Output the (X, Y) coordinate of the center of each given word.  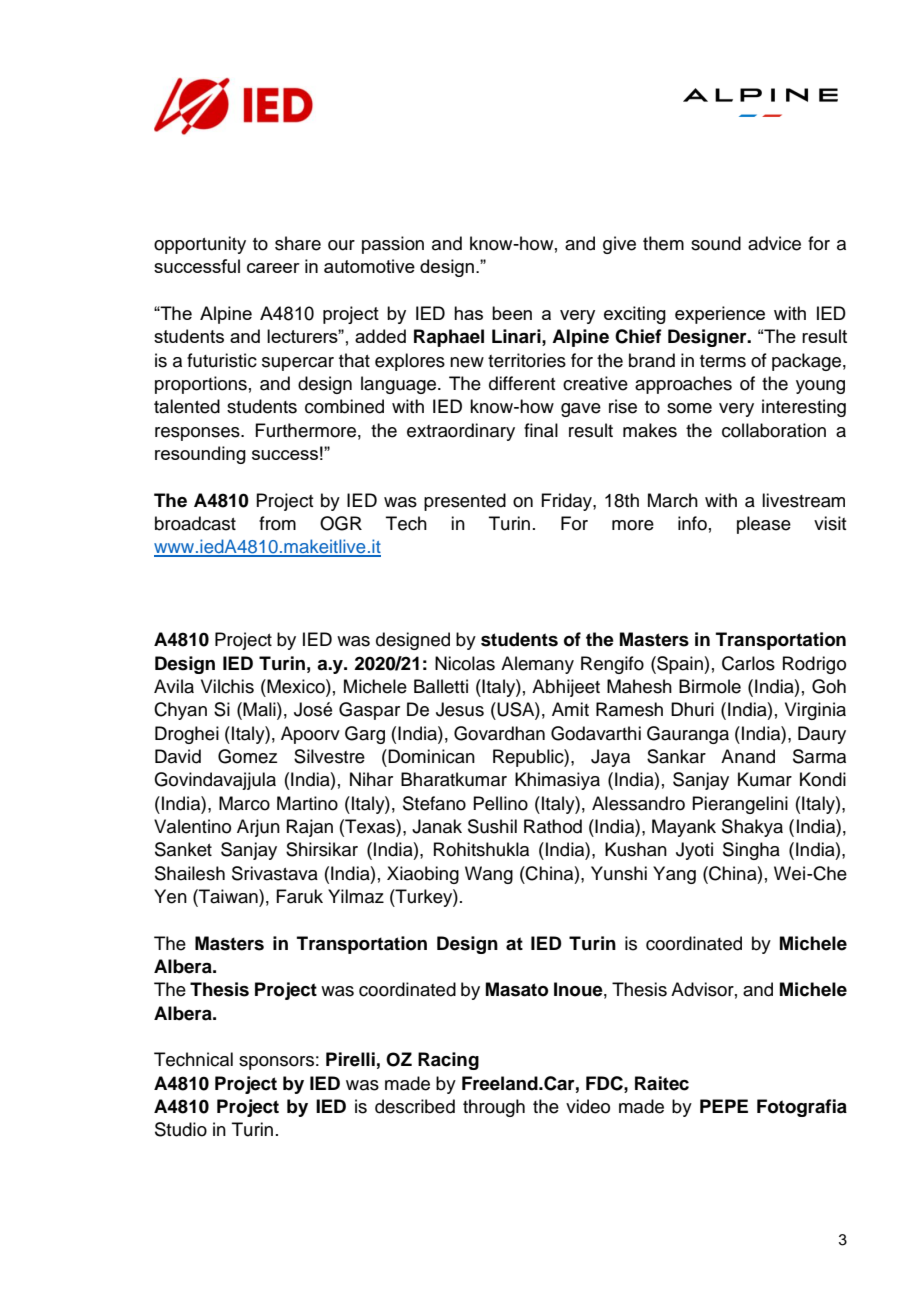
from (277, 523)
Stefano (434, 803)
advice (774, 243)
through (494, 1108)
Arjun (258, 828)
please (764, 525)
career (273, 268)
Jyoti (694, 851)
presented (465, 502)
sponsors (276, 1063)
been (512, 313)
